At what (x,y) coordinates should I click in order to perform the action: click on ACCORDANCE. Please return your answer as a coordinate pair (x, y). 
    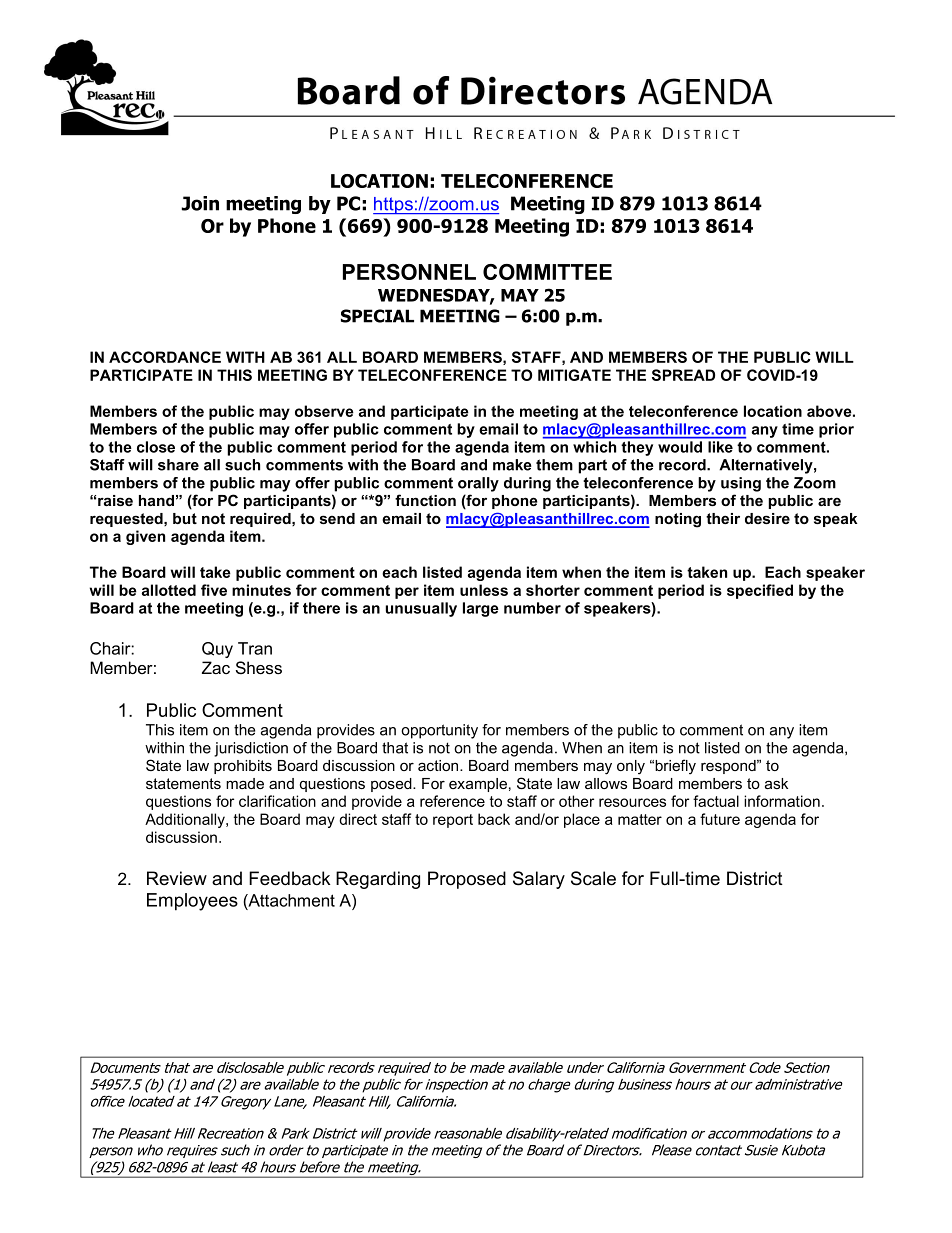
    Looking at the image, I should click on (165, 357).
